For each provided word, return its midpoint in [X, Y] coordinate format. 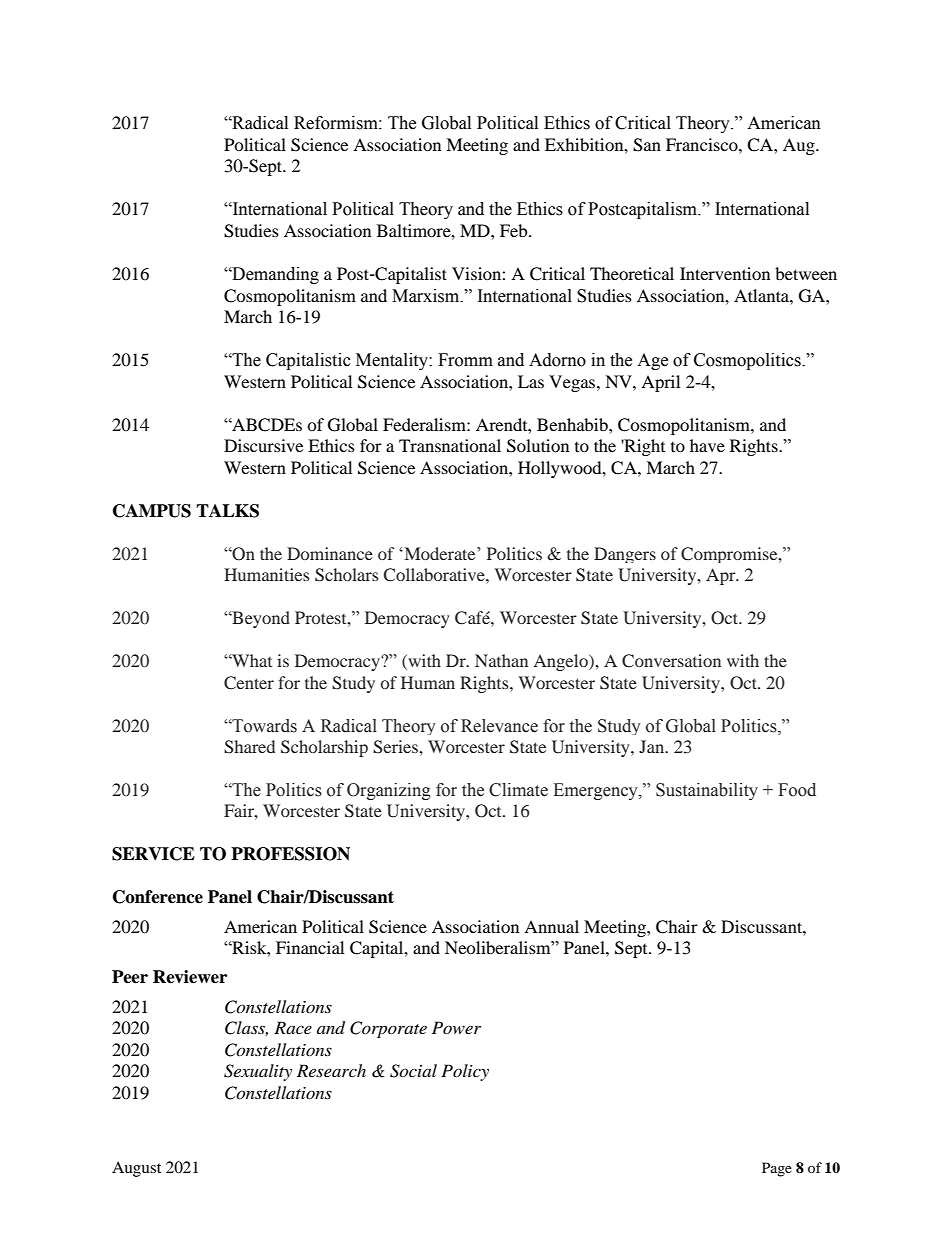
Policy [465, 1072]
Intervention [725, 273]
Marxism [427, 296]
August [136, 1169]
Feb [515, 230]
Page [777, 1169]
